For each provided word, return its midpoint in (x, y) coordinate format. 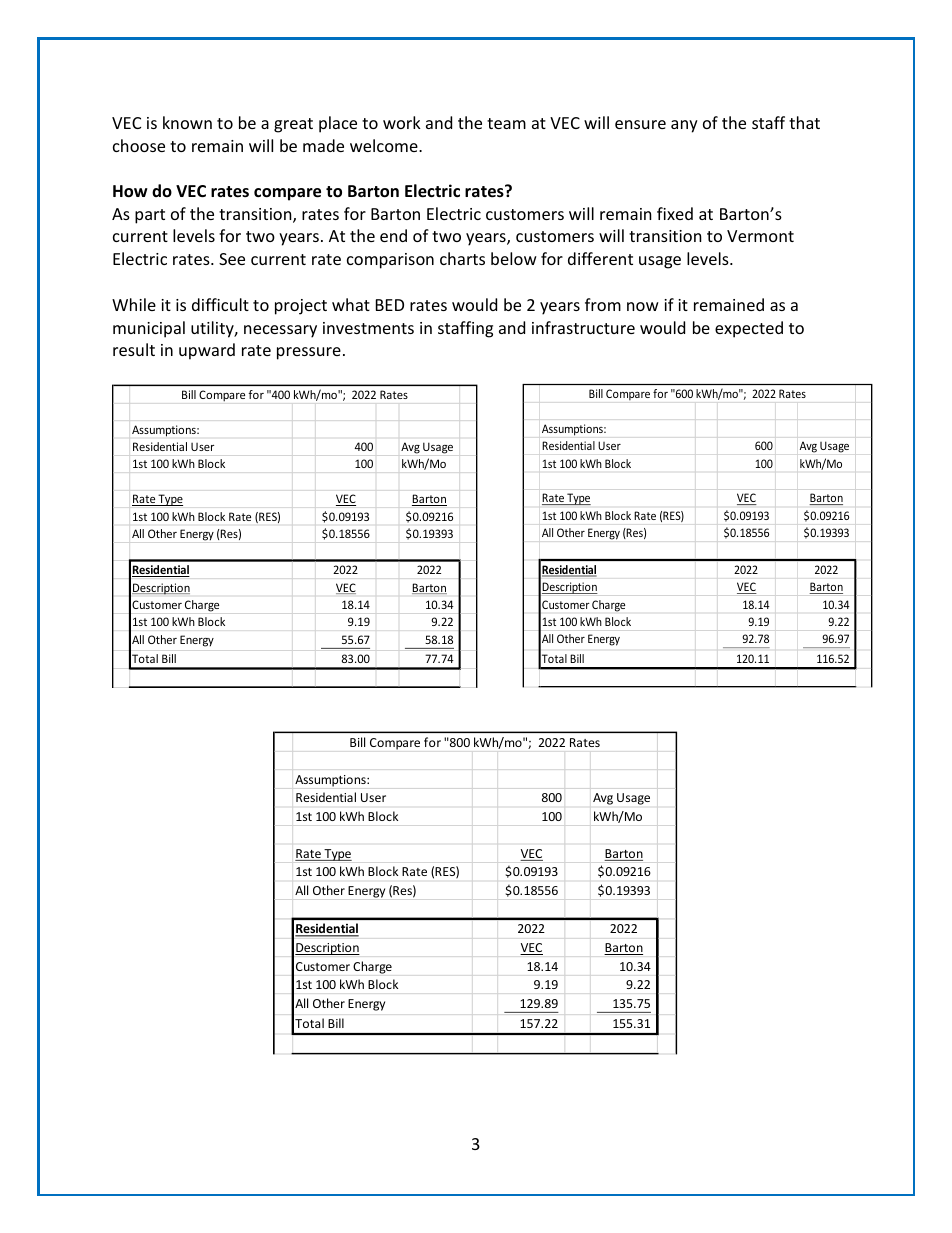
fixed (675, 213)
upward (207, 351)
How (130, 191)
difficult (220, 304)
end (393, 235)
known (187, 122)
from (603, 304)
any (684, 126)
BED (390, 305)
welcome (385, 145)
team (506, 123)
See (232, 259)
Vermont (760, 236)
